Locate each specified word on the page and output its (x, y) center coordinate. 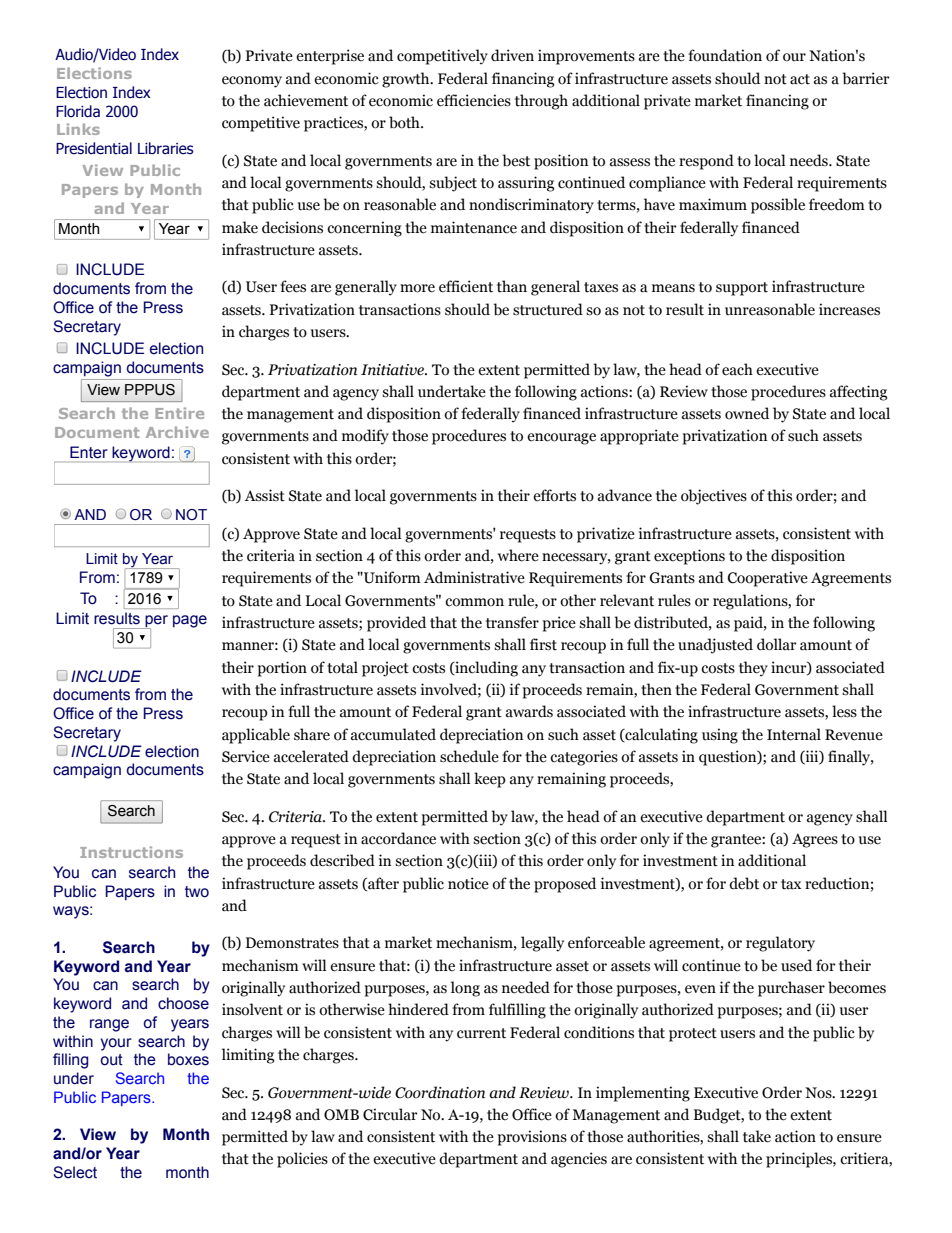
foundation (725, 55)
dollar (777, 644)
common (474, 602)
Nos (819, 1093)
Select (75, 1172)
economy (252, 82)
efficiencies (474, 100)
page (190, 621)
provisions (532, 1138)
